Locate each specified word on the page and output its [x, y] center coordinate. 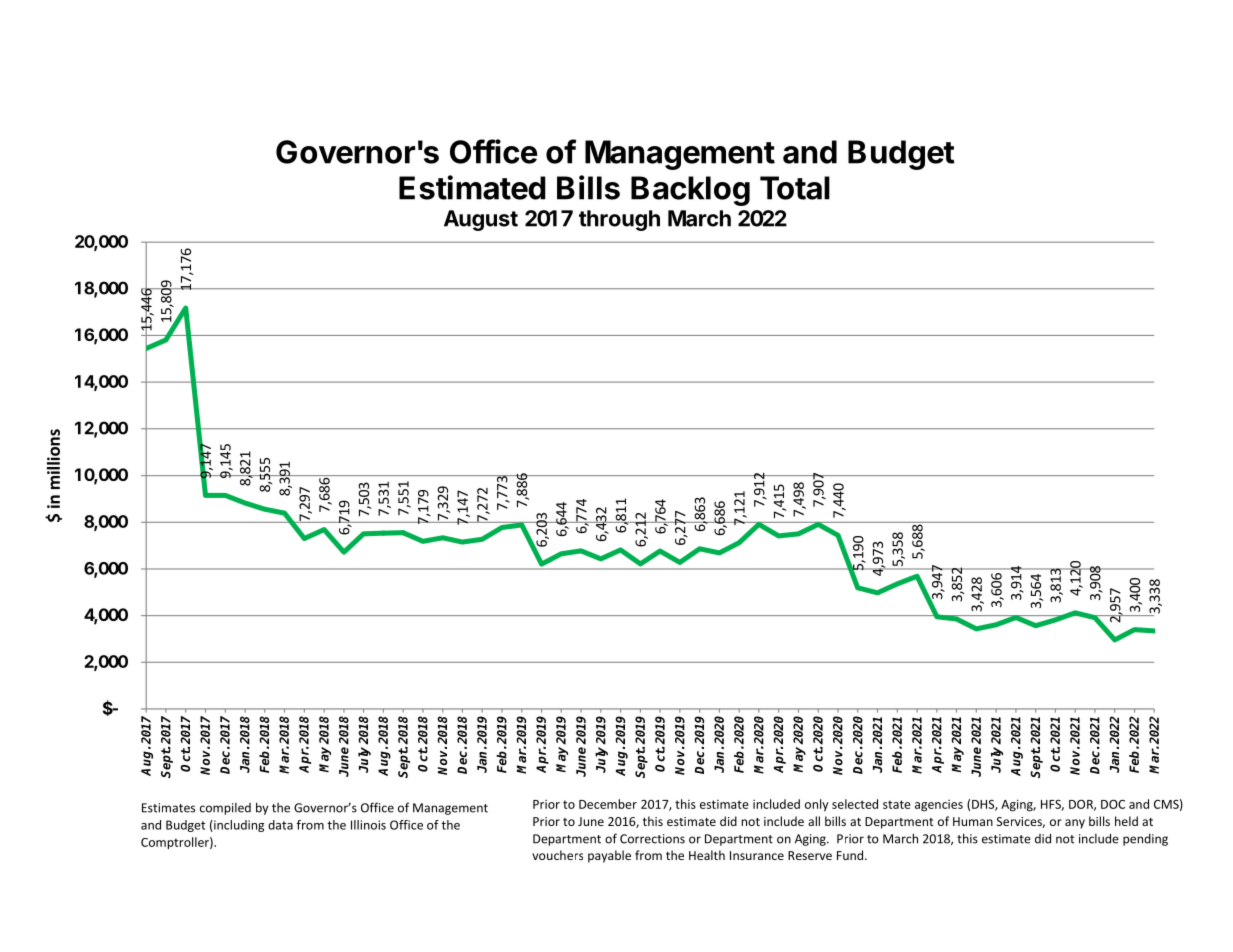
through [619, 220]
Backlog [690, 191]
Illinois [368, 825]
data [280, 825]
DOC [1113, 804]
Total [795, 188]
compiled [225, 809]
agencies [939, 805]
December [608, 804]
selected [855, 804]
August [481, 220]
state [897, 804]
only [817, 805]
